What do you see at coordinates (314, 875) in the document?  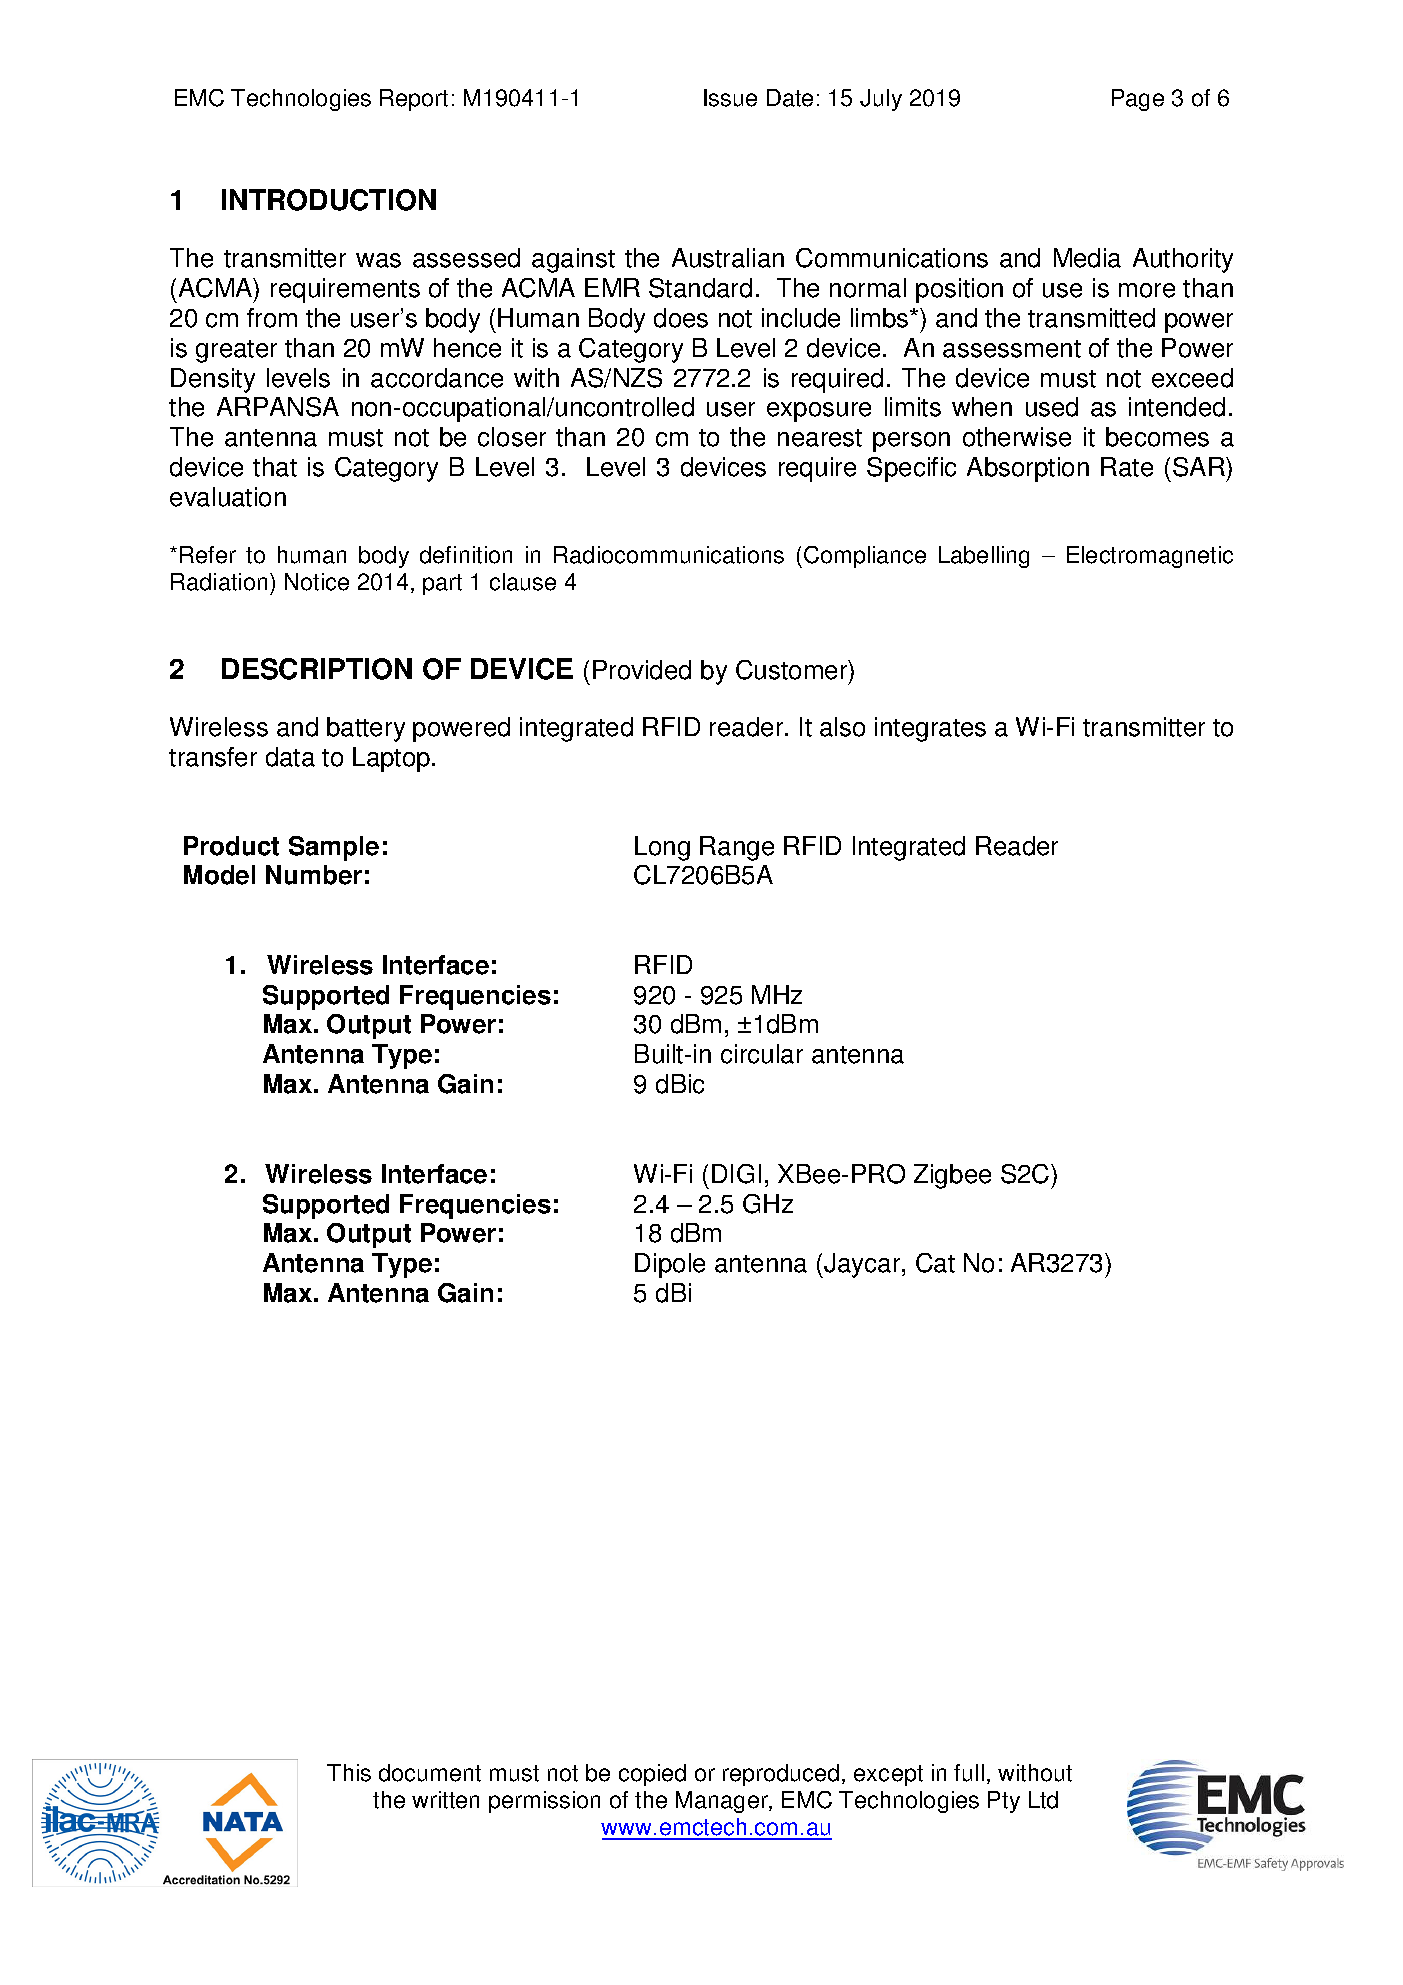 I see `Number` at bounding box center [314, 875].
